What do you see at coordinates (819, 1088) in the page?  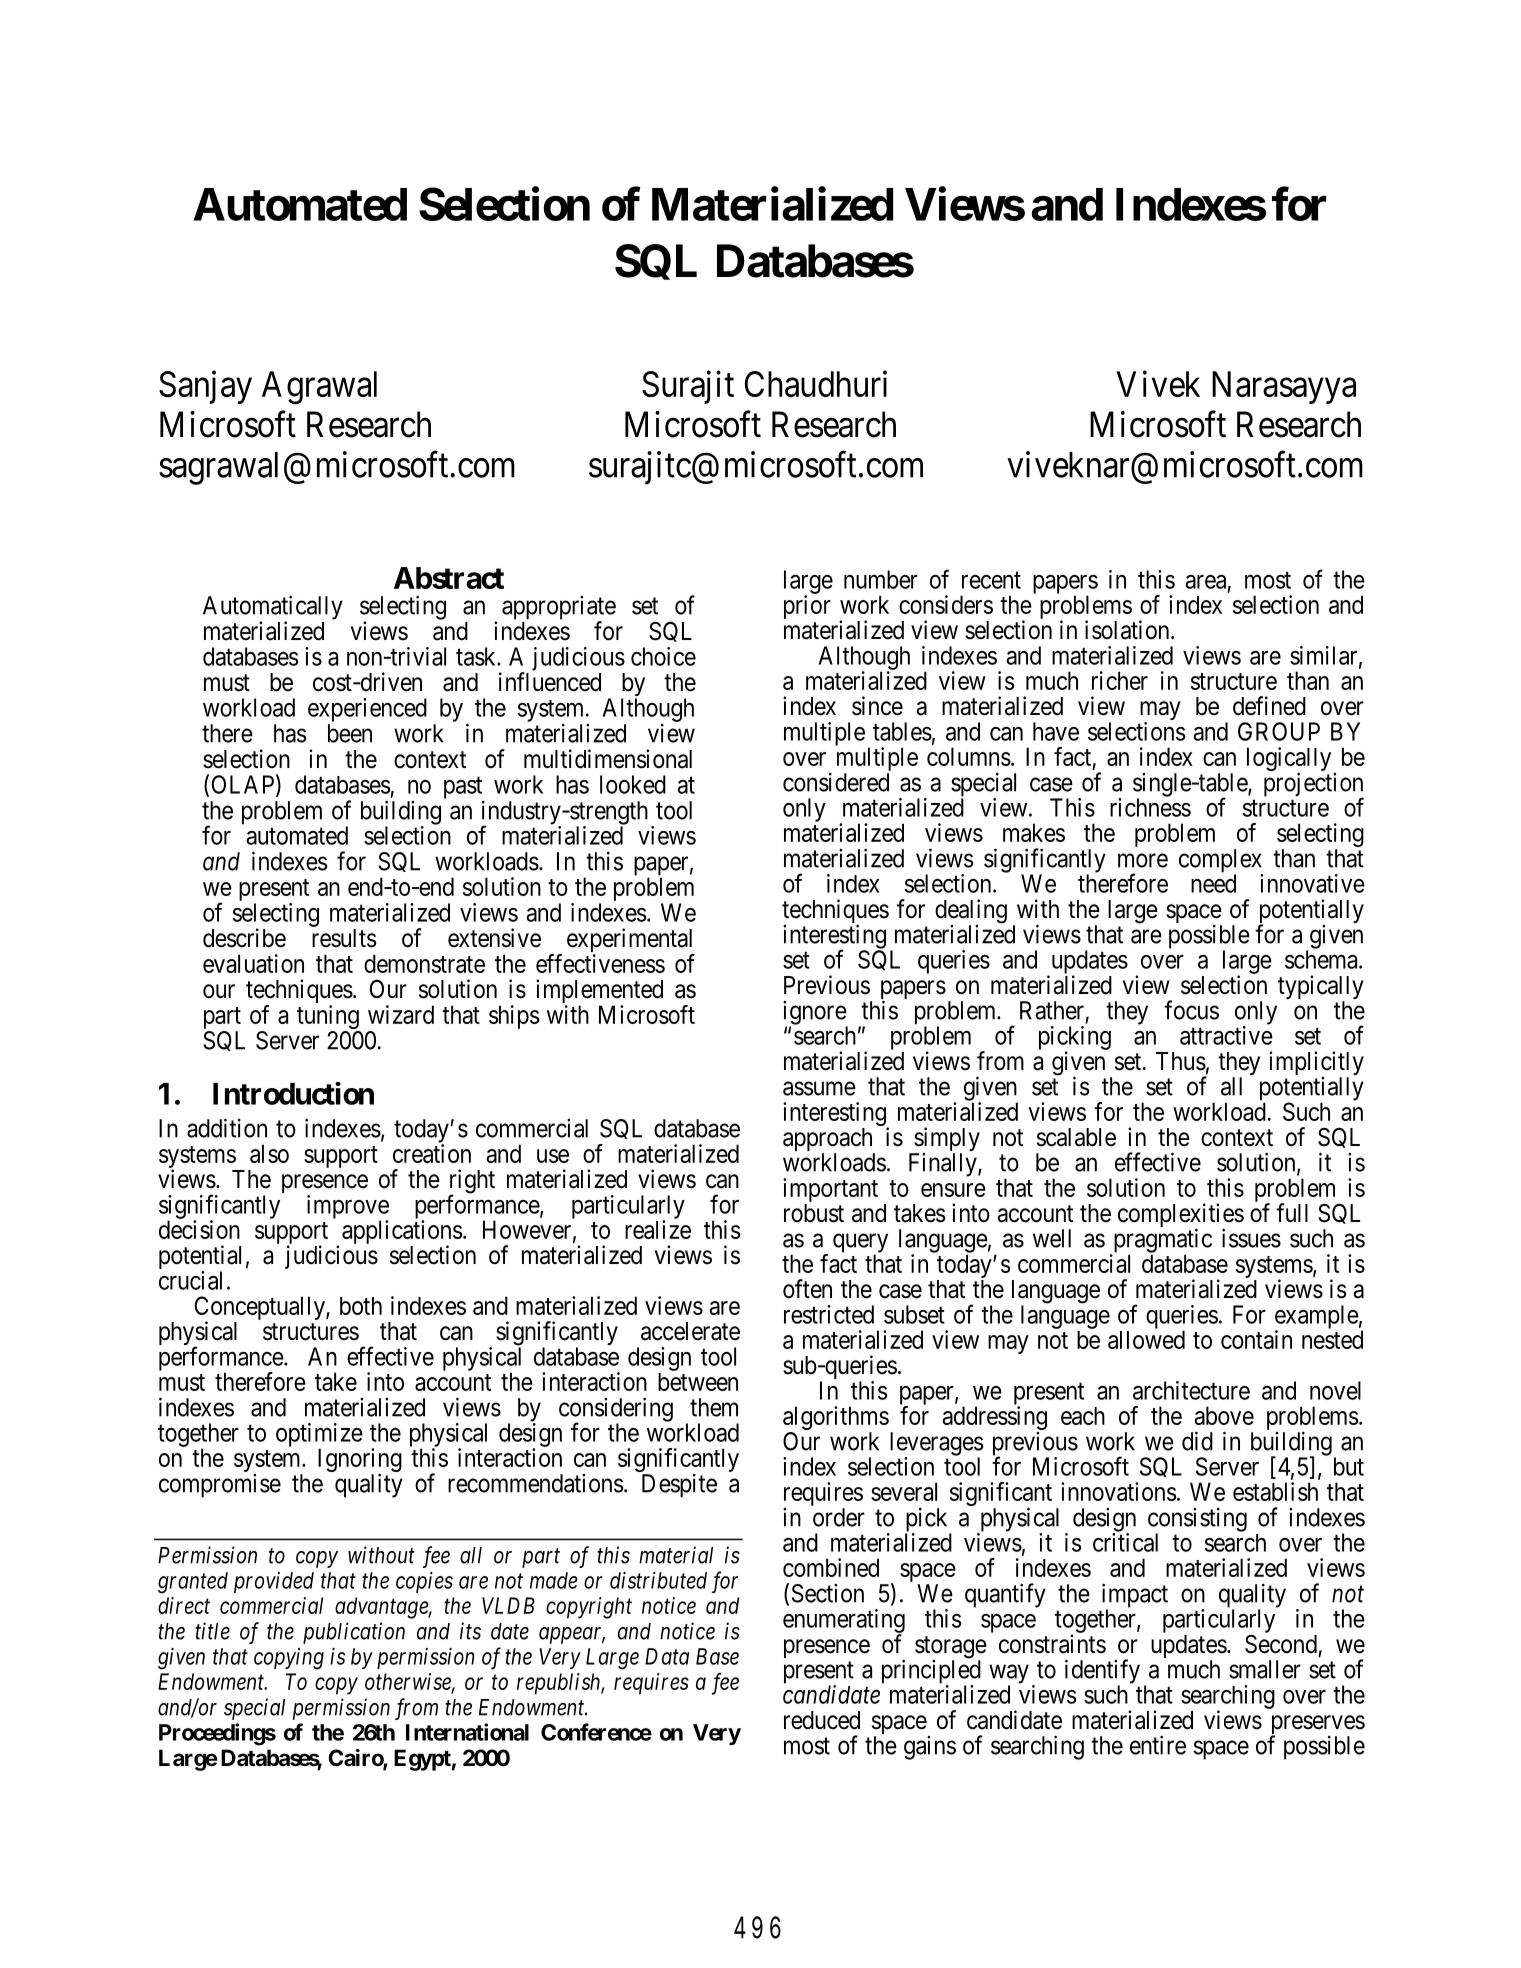 I see `assume` at bounding box center [819, 1088].
